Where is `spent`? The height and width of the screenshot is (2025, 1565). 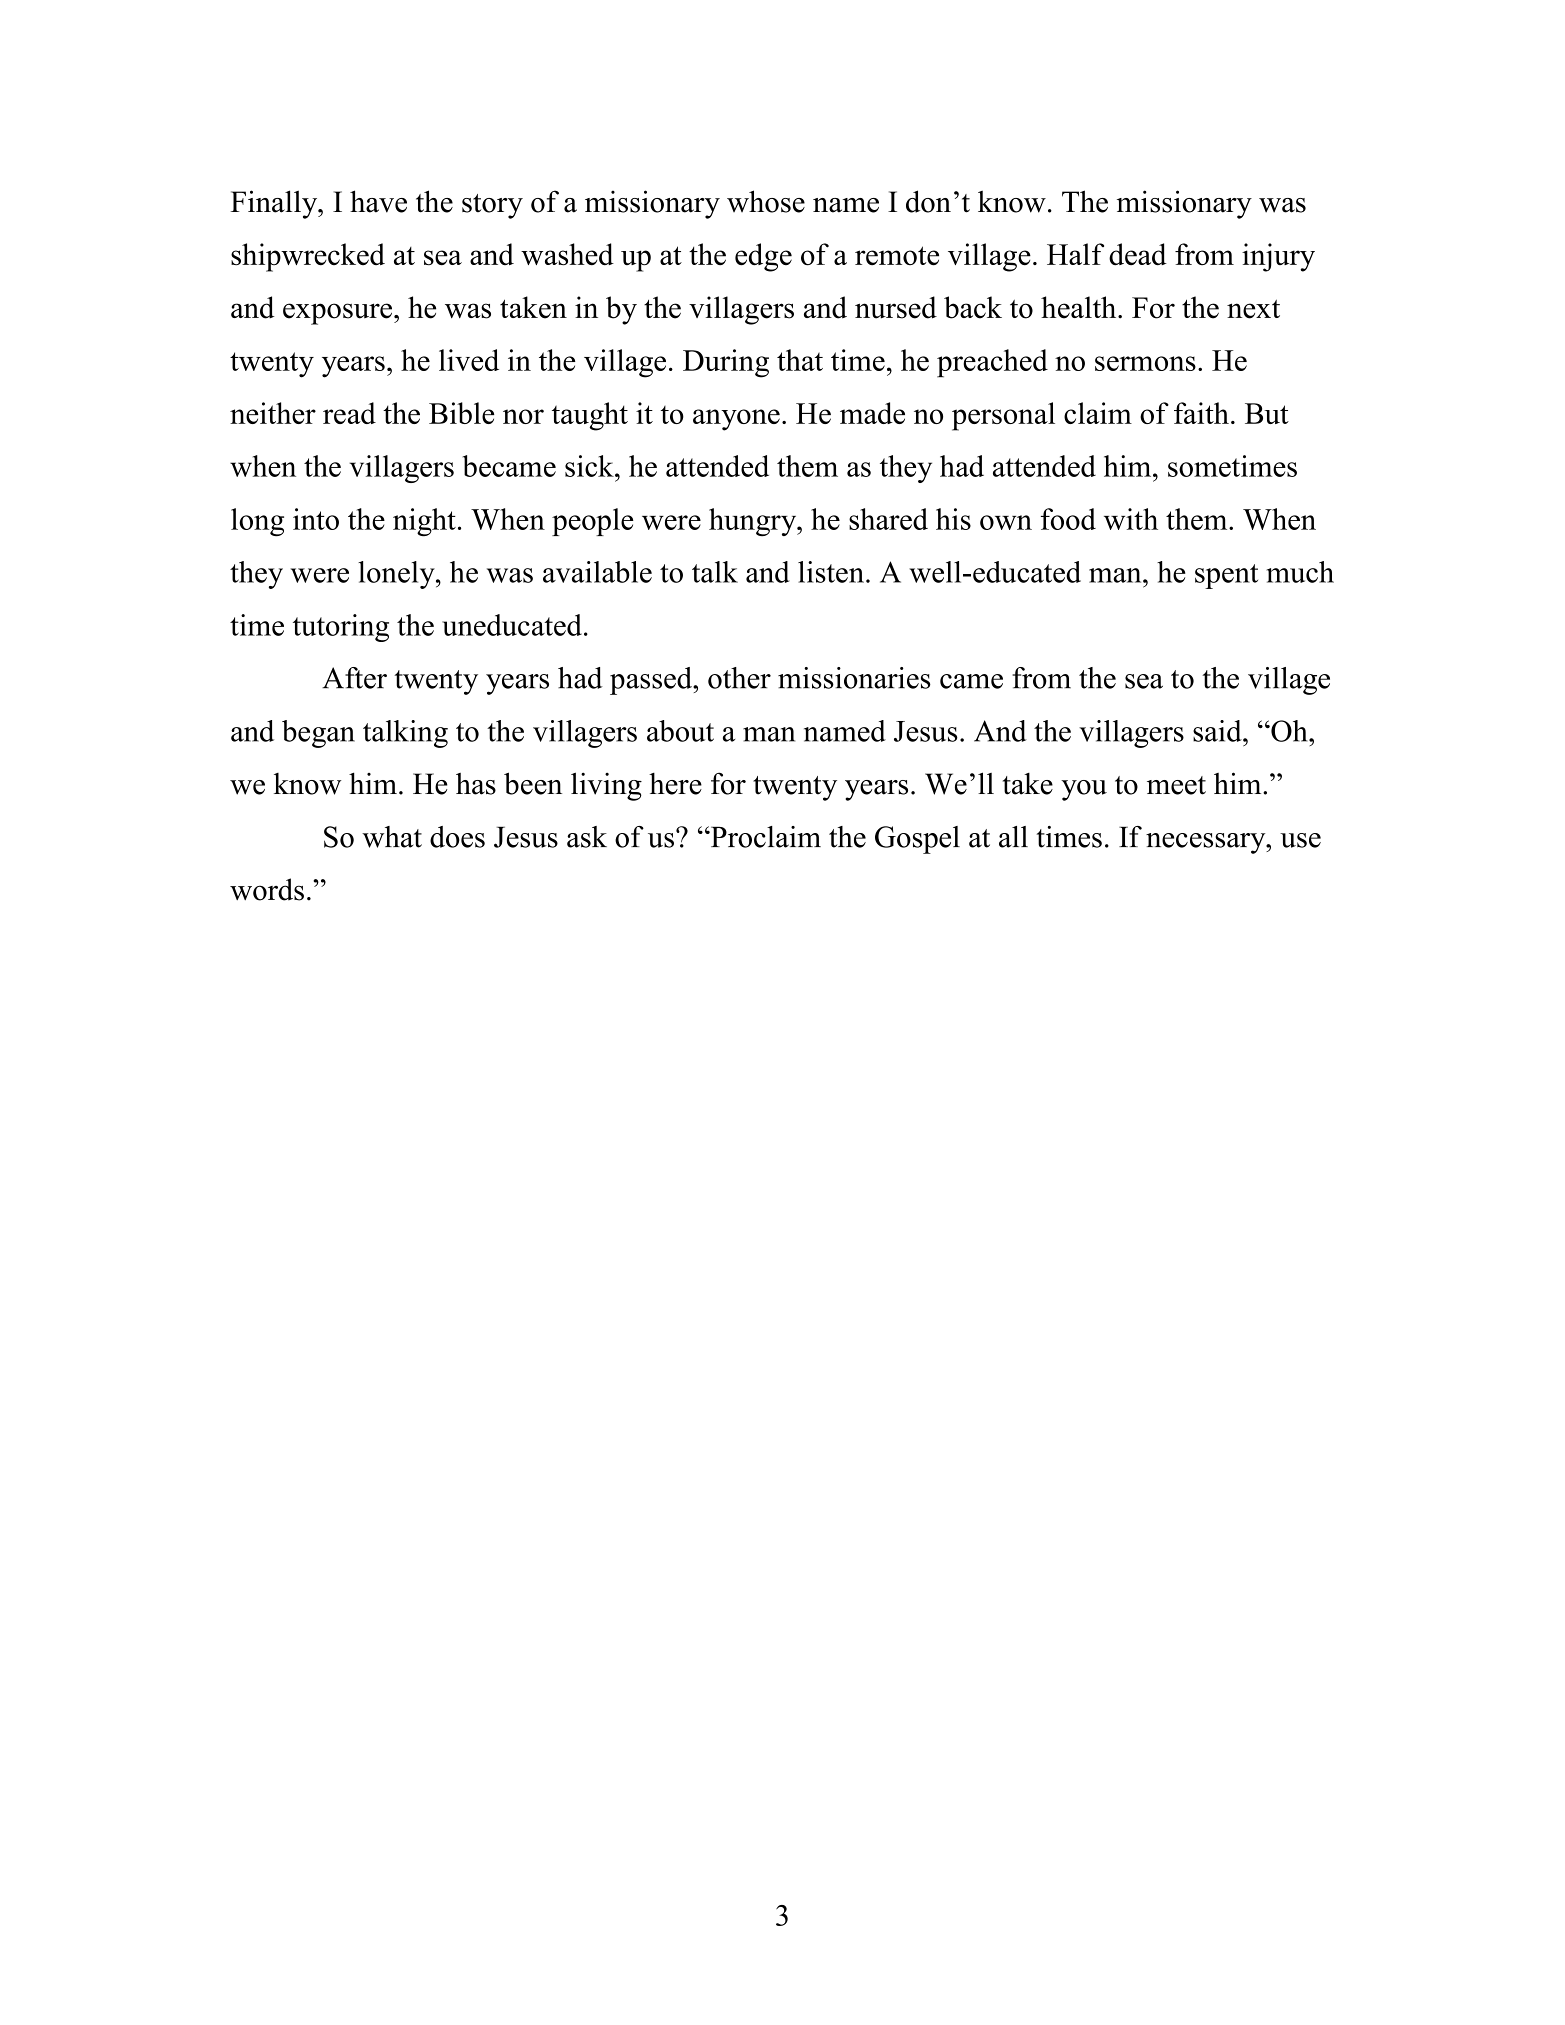
spent is located at coordinates (1226, 576).
